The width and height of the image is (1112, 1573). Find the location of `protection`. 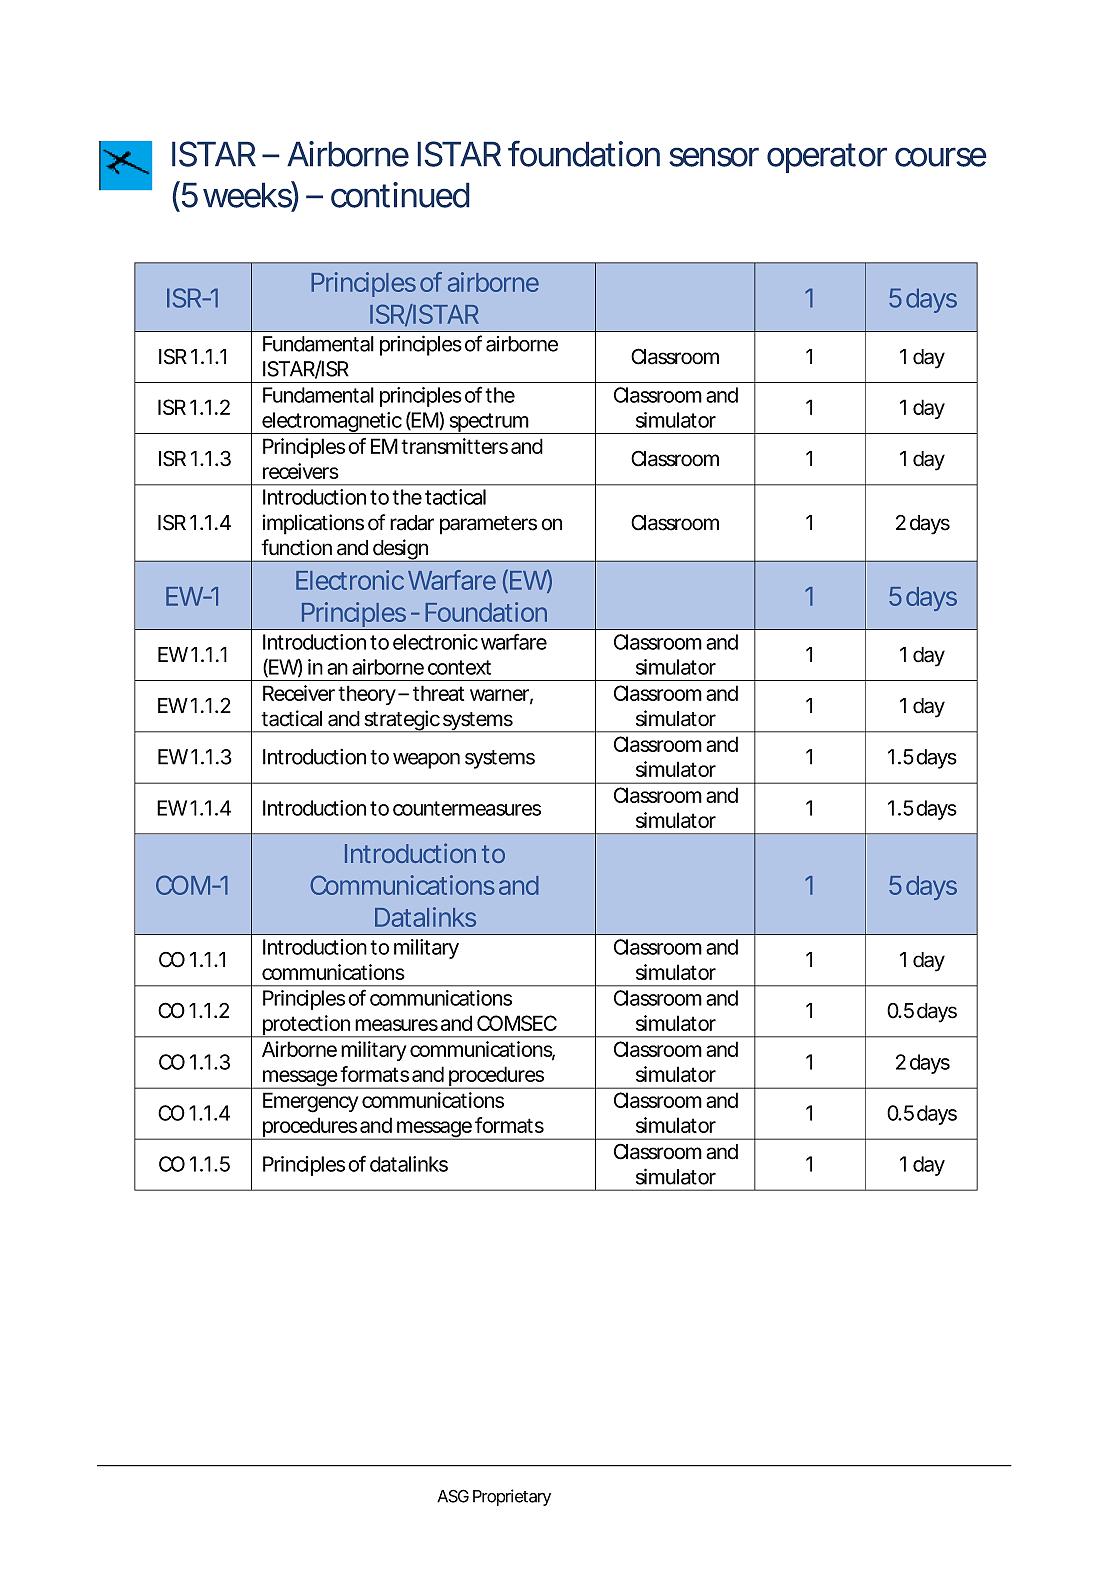

protection is located at coordinates (305, 1026).
